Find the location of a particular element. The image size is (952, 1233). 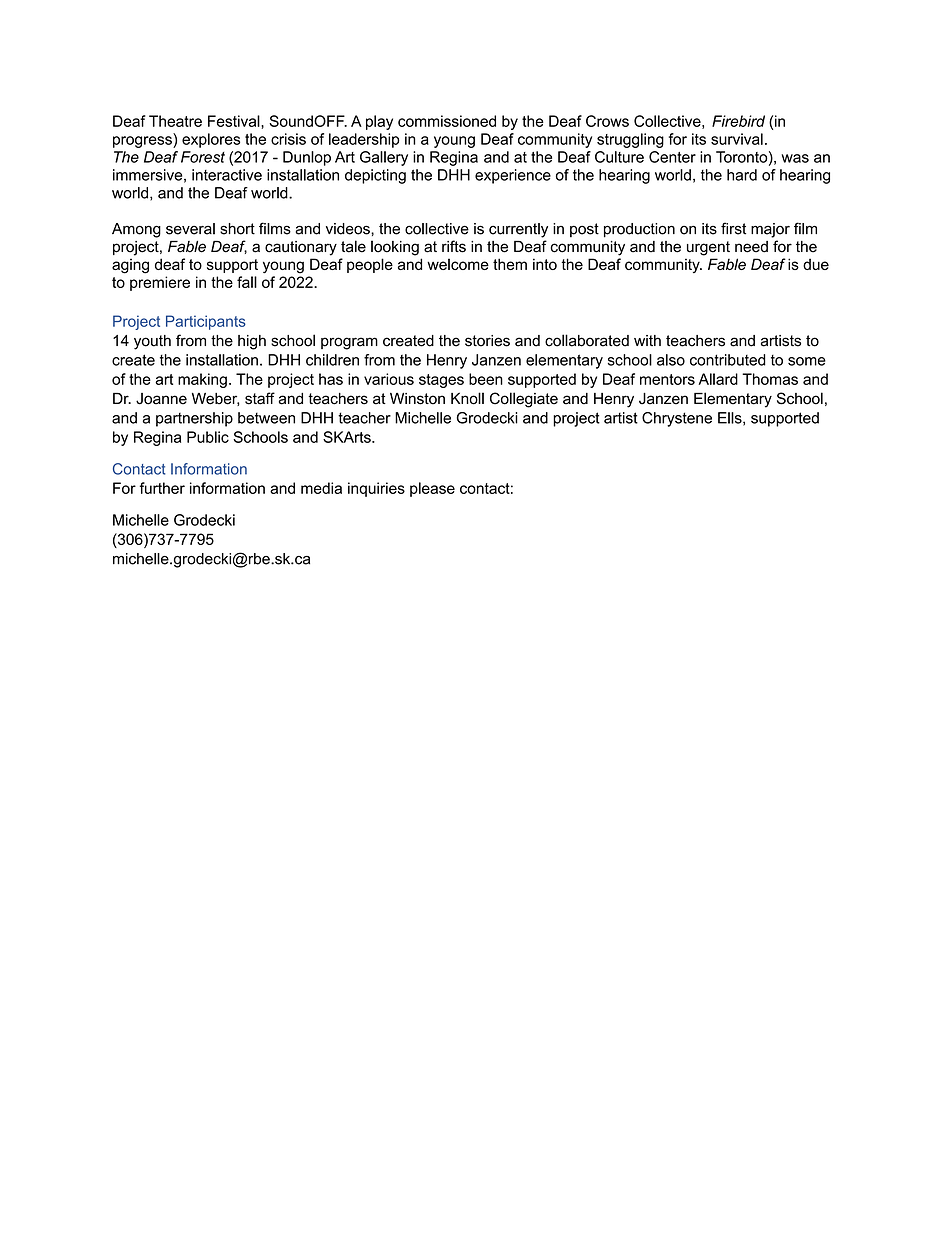

Thomas is located at coordinates (770, 379).
